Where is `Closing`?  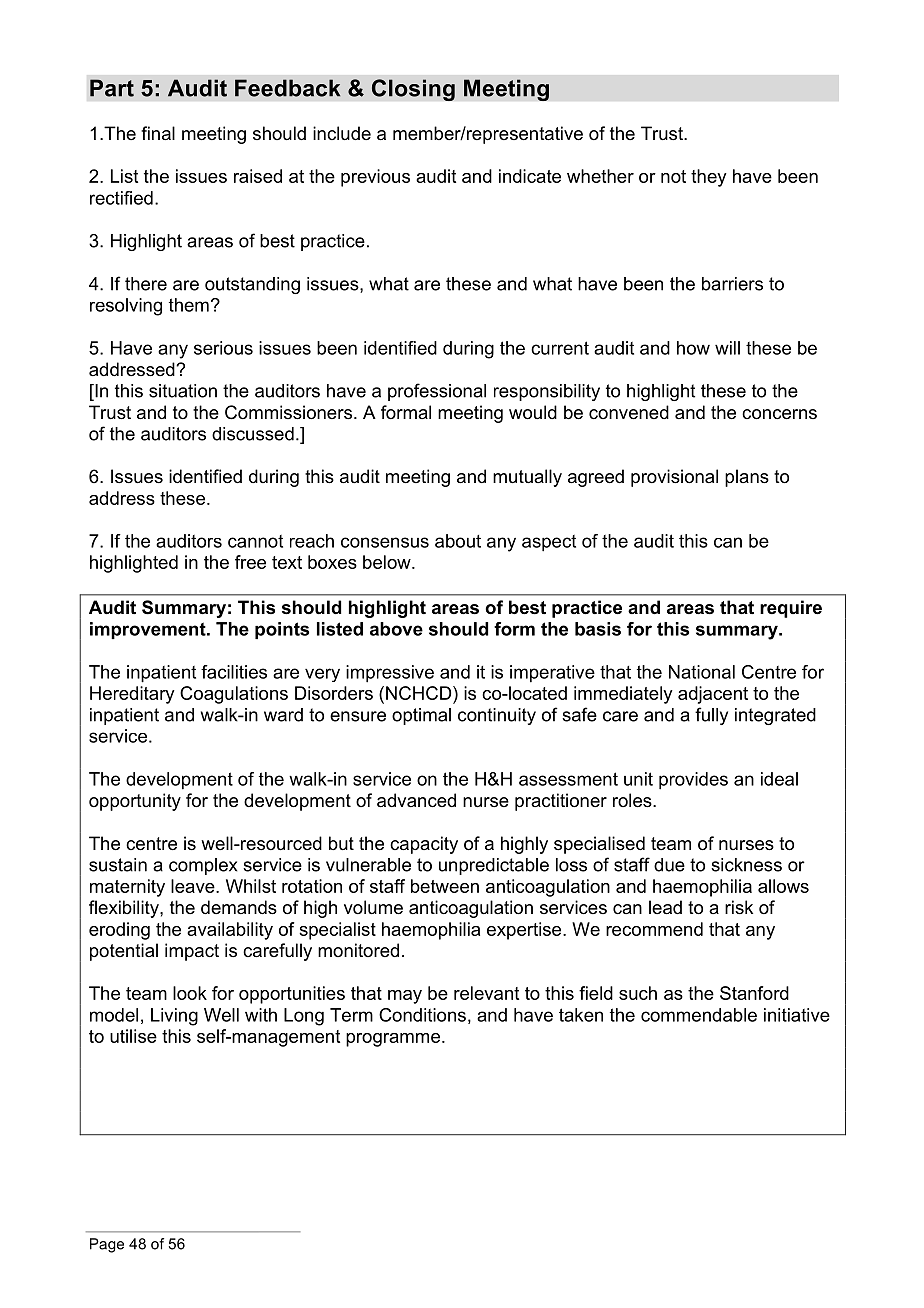
Closing is located at coordinates (413, 90).
